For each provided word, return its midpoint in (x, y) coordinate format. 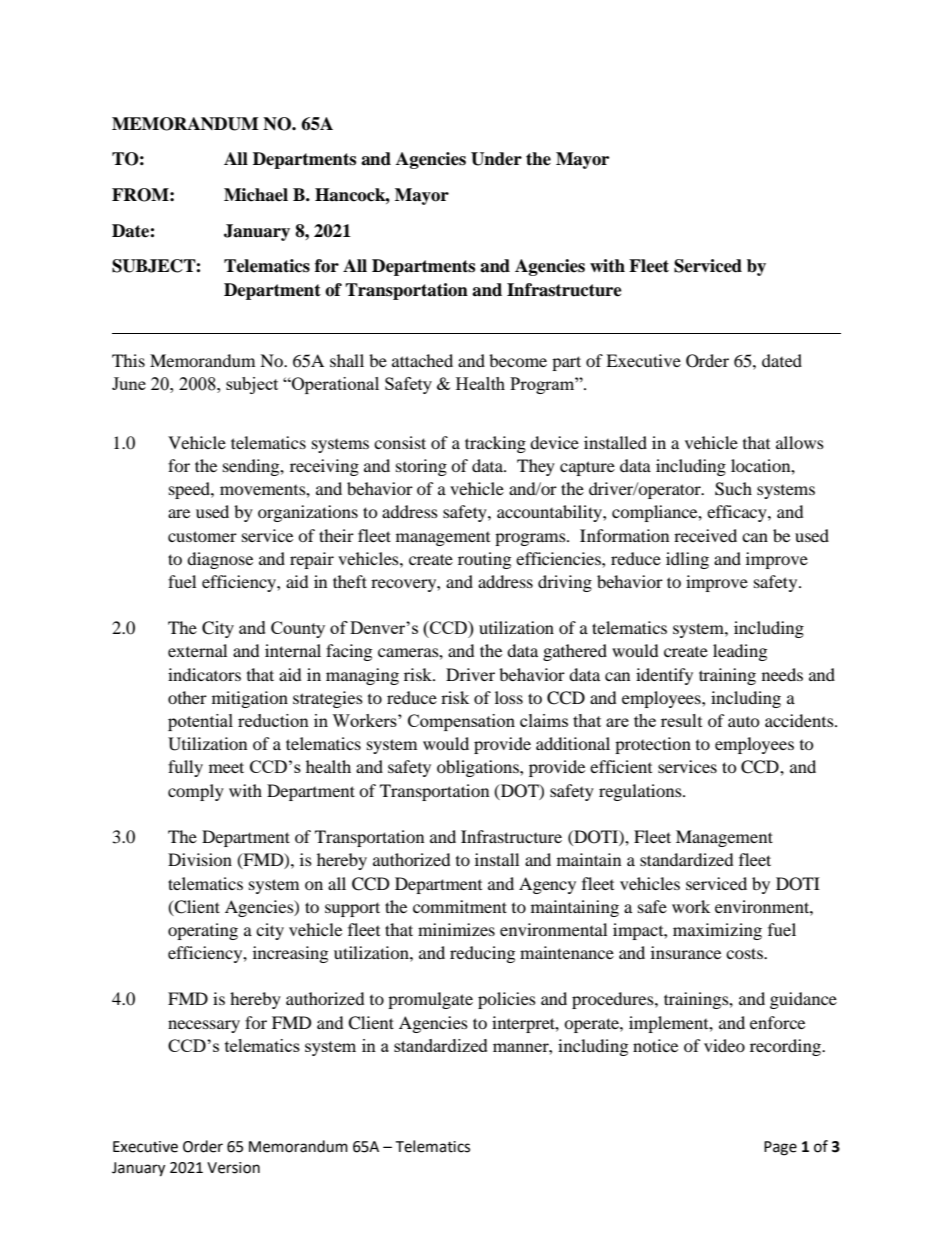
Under (496, 159)
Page (780, 1148)
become (518, 360)
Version (233, 1168)
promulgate (430, 1000)
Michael (256, 195)
